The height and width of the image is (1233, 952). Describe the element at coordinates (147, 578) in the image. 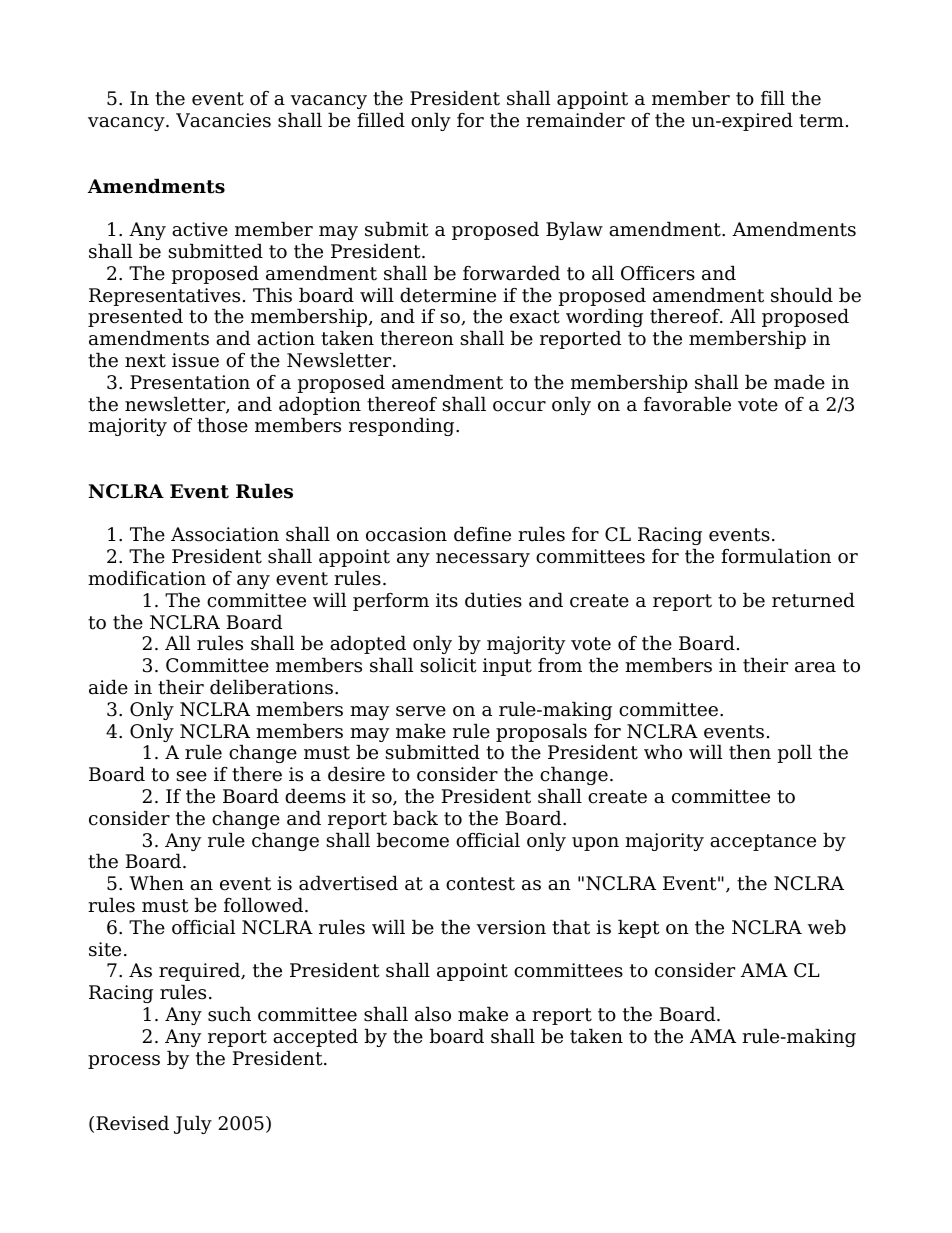

I see `modification` at that location.
